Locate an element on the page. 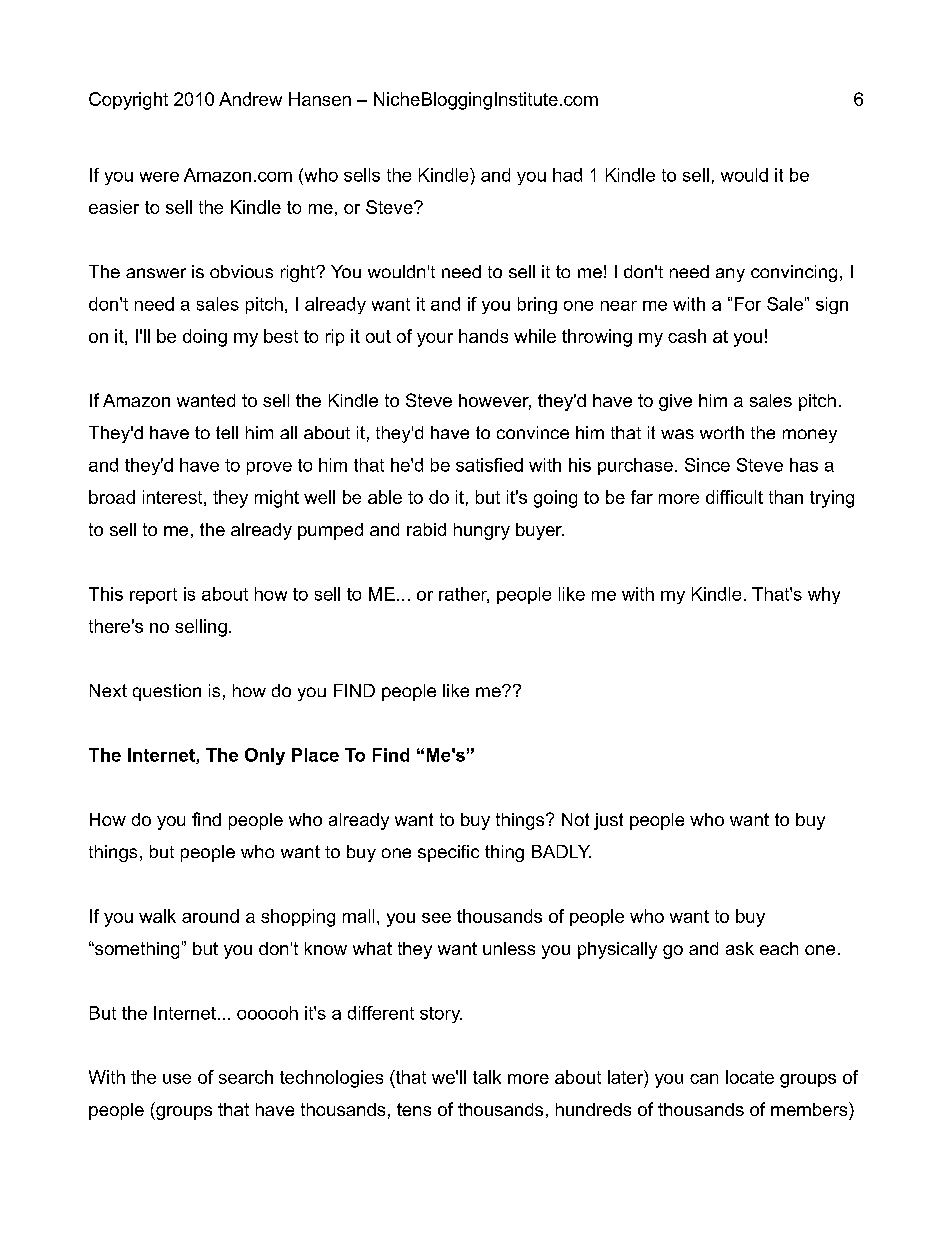 The width and height of the image is (952, 1233). ask is located at coordinates (740, 948).
